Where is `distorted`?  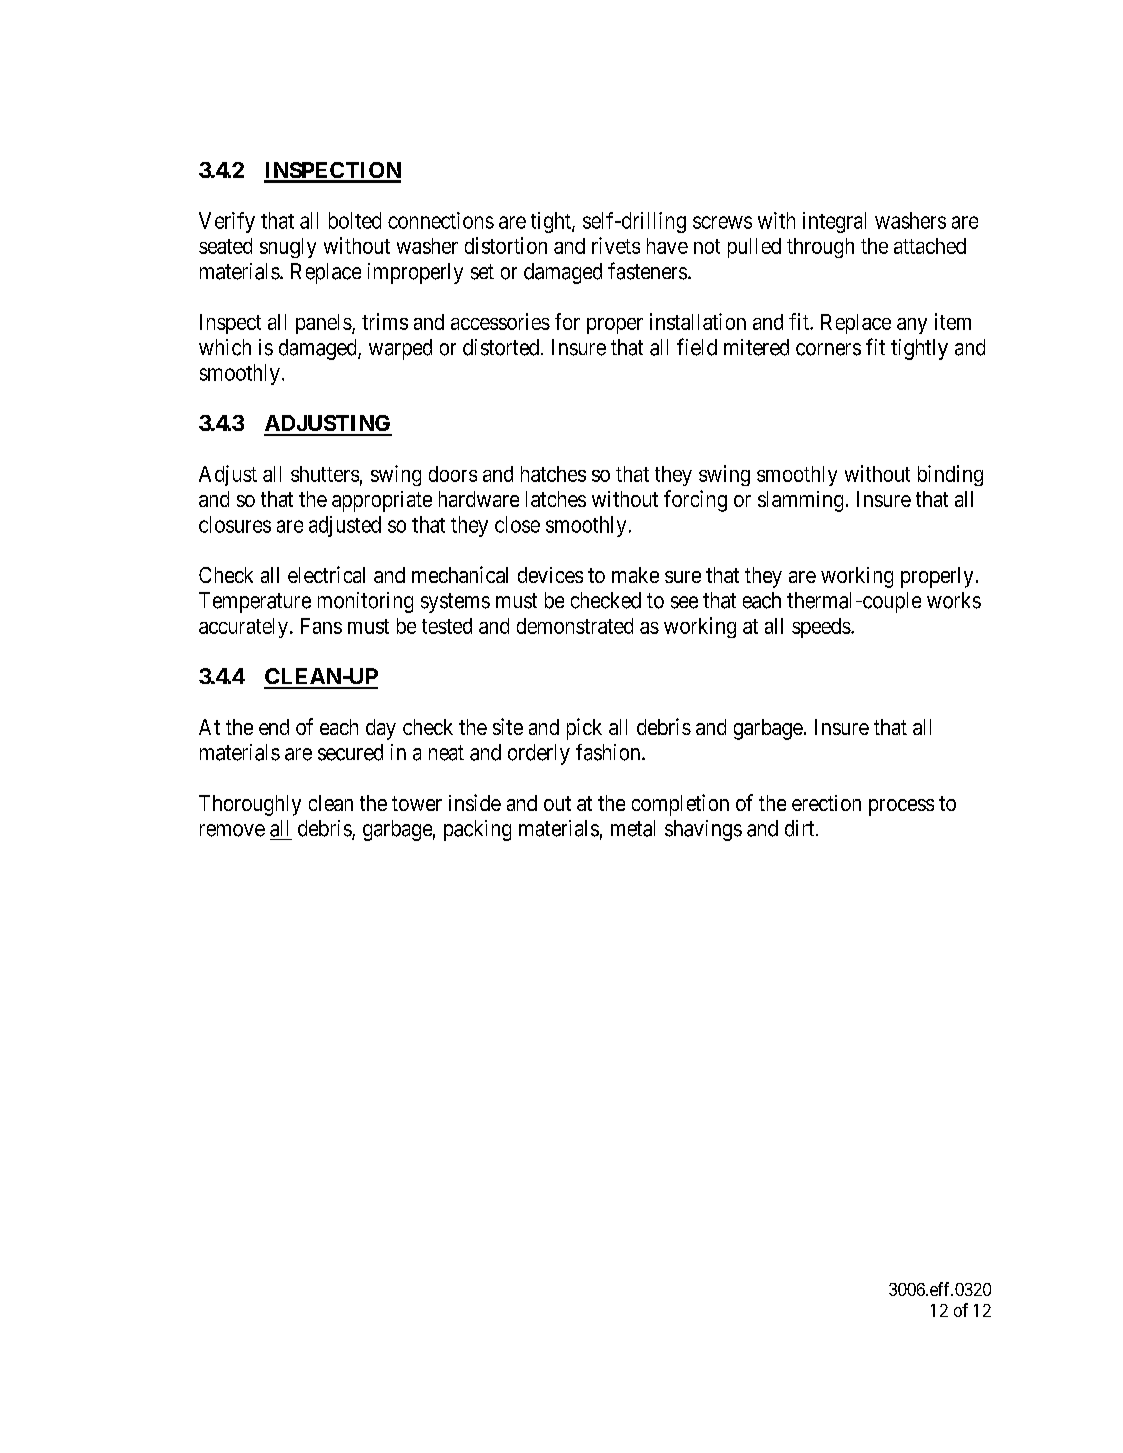
distorted is located at coordinates (502, 347).
